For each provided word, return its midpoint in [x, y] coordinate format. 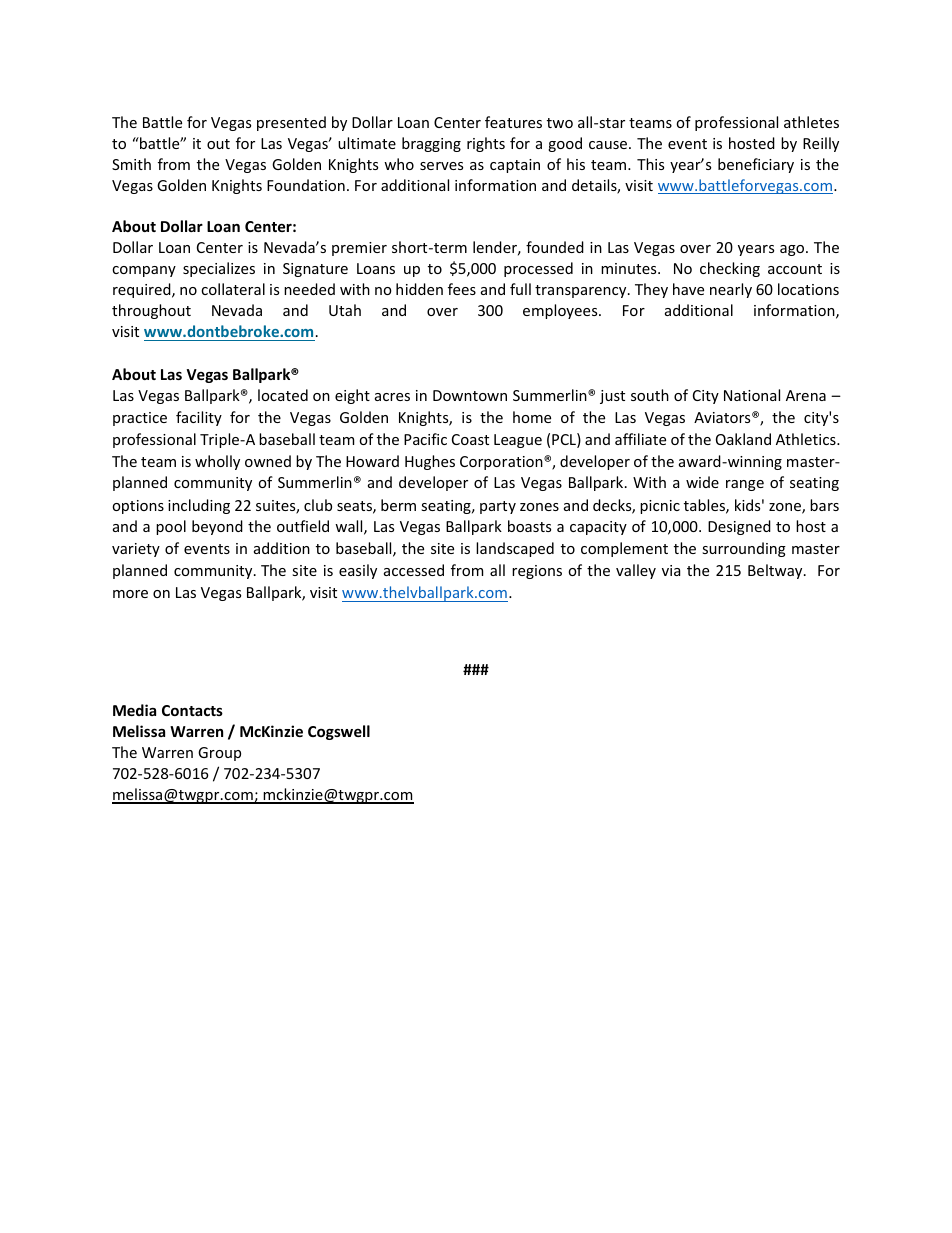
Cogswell [339, 732]
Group [219, 754]
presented [291, 123]
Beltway [776, 571]
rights [486, 144]
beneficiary [756, 165]
